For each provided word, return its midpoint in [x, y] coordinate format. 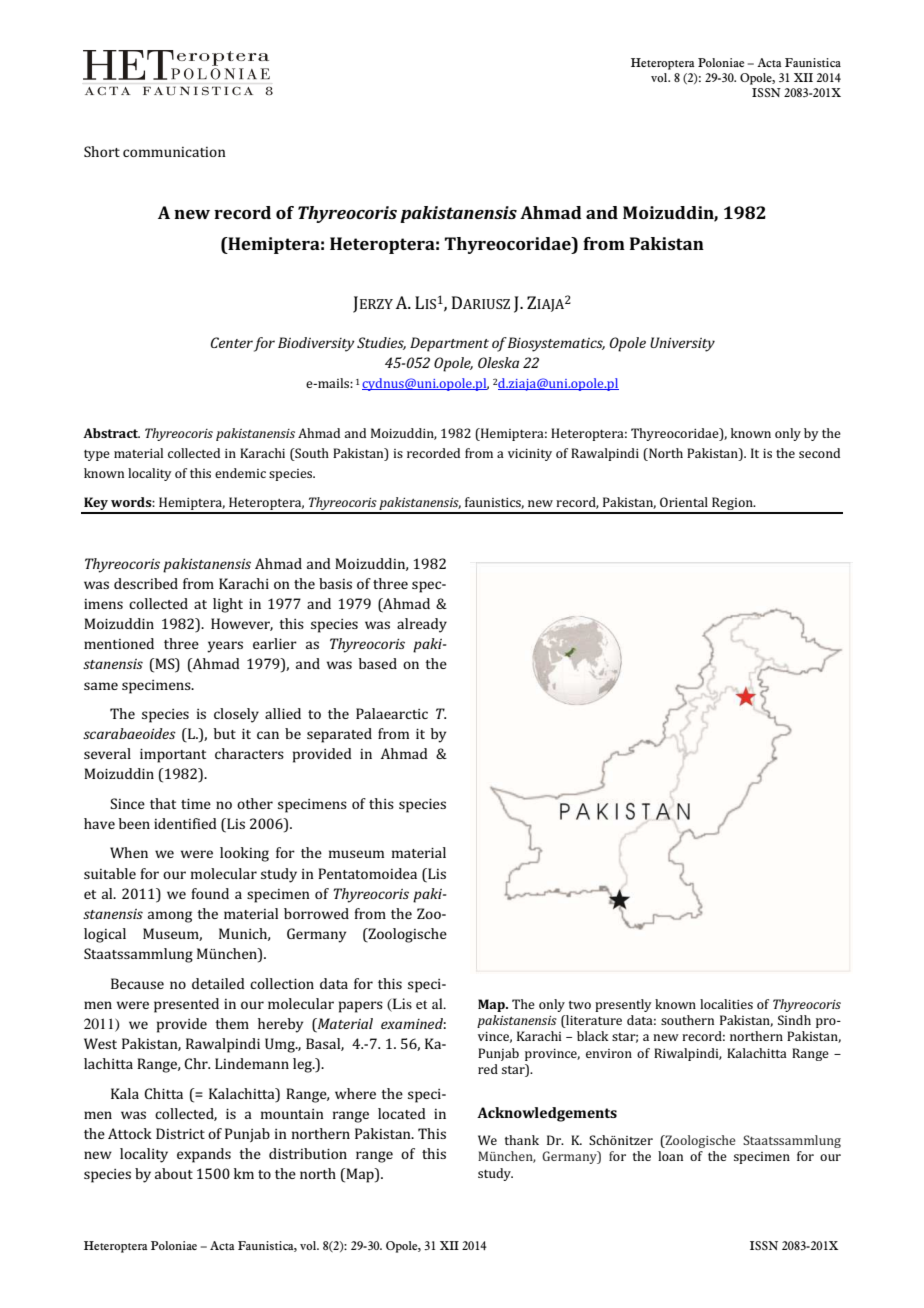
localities [726, 1004]
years [225, 647]
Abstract [111, 433]
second [819, 453]
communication [174, 152]
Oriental [684, 502]
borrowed [316, 913]
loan [670, 1156]
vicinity [530, 455]
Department [449, 344]
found [210, 893]
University [682, 344]
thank [522, 1140]
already [422, 625]
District [180, 1133]
